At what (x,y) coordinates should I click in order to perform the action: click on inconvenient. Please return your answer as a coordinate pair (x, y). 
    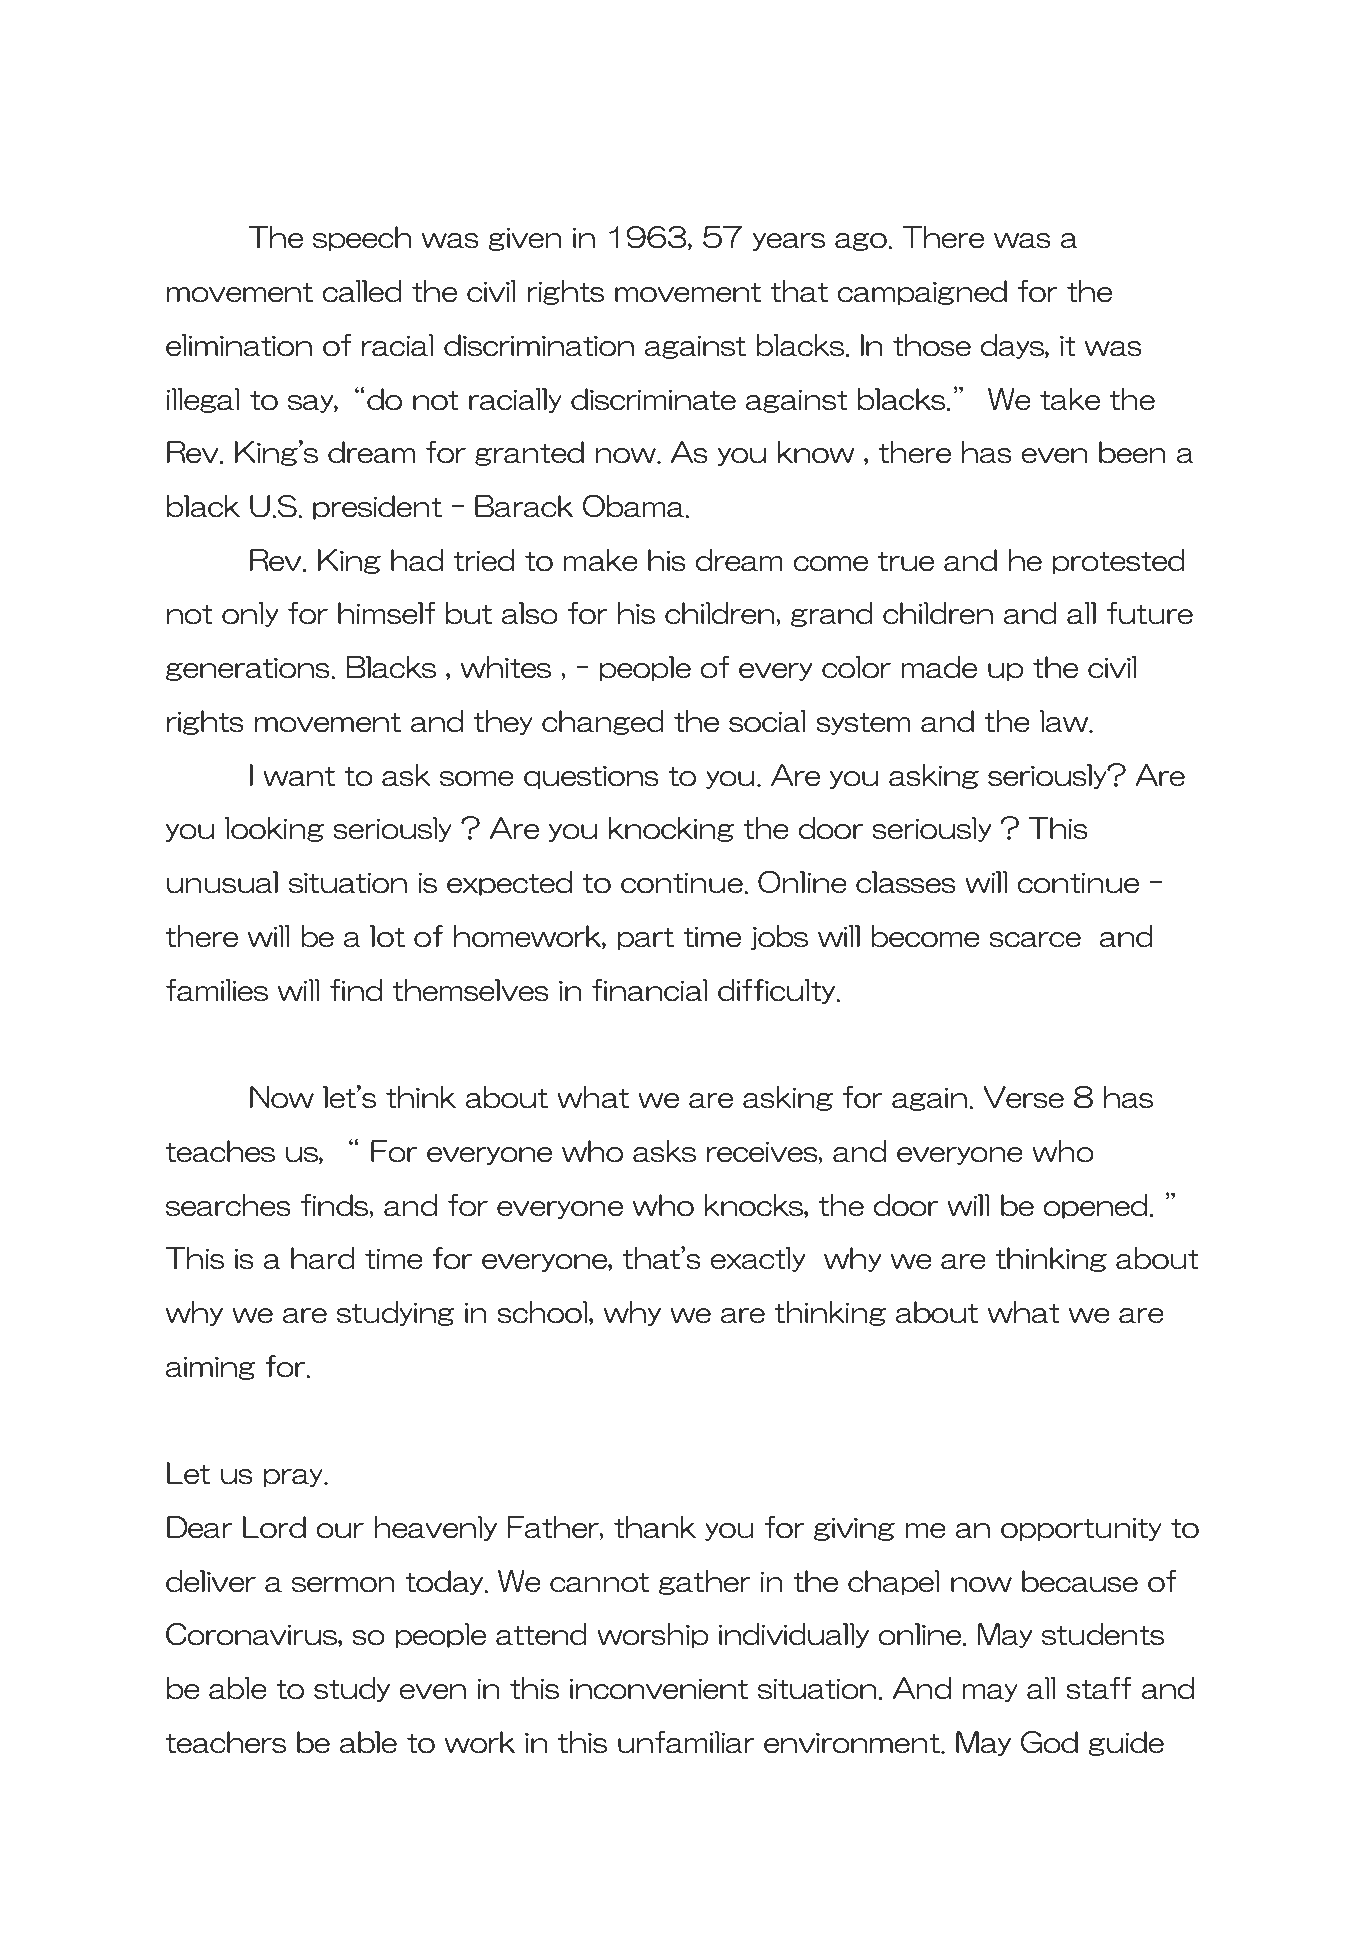
    Looking at the image, I should click on (659, 1689).
